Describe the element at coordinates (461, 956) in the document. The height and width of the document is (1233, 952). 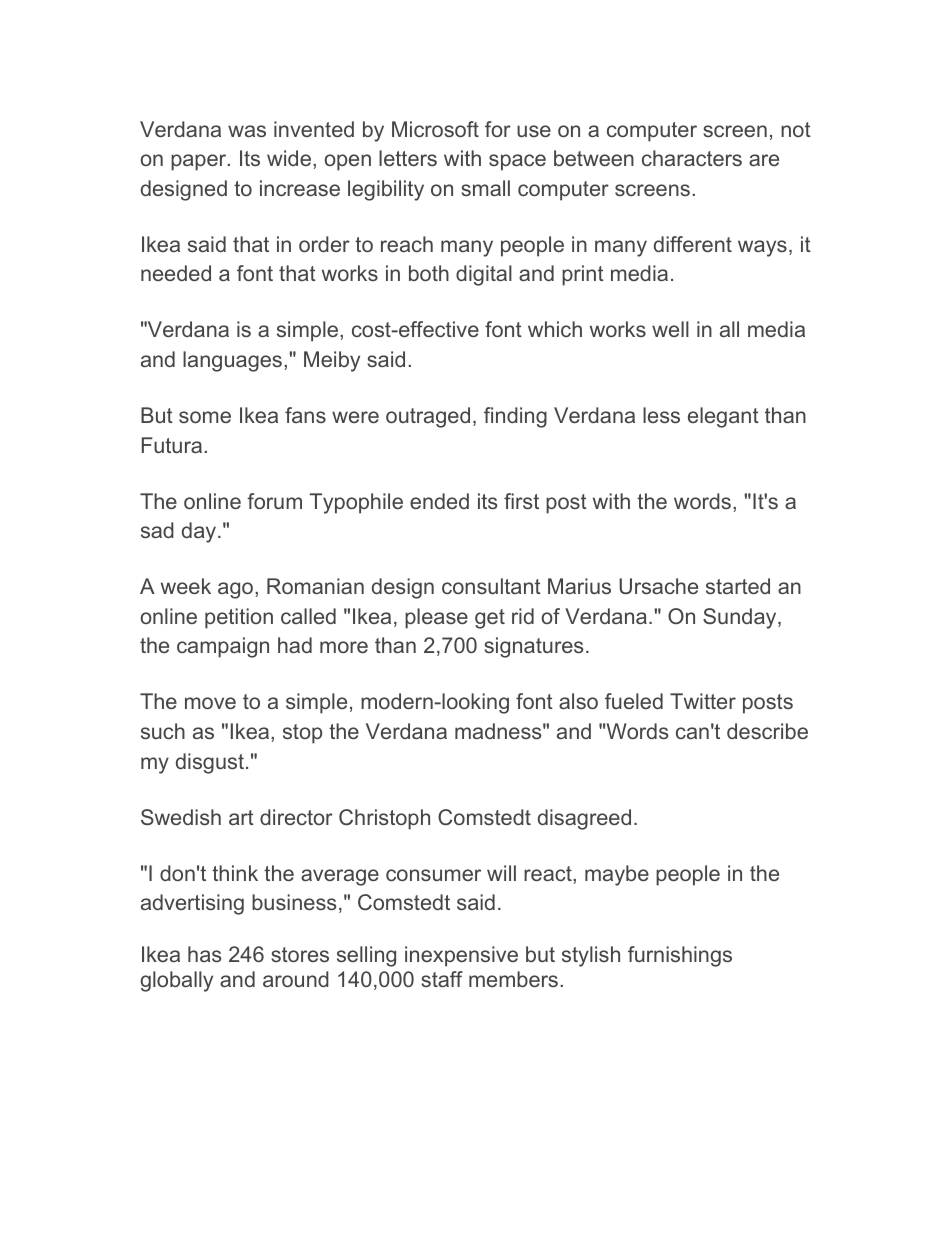
I see `inexpensive` at that location.
